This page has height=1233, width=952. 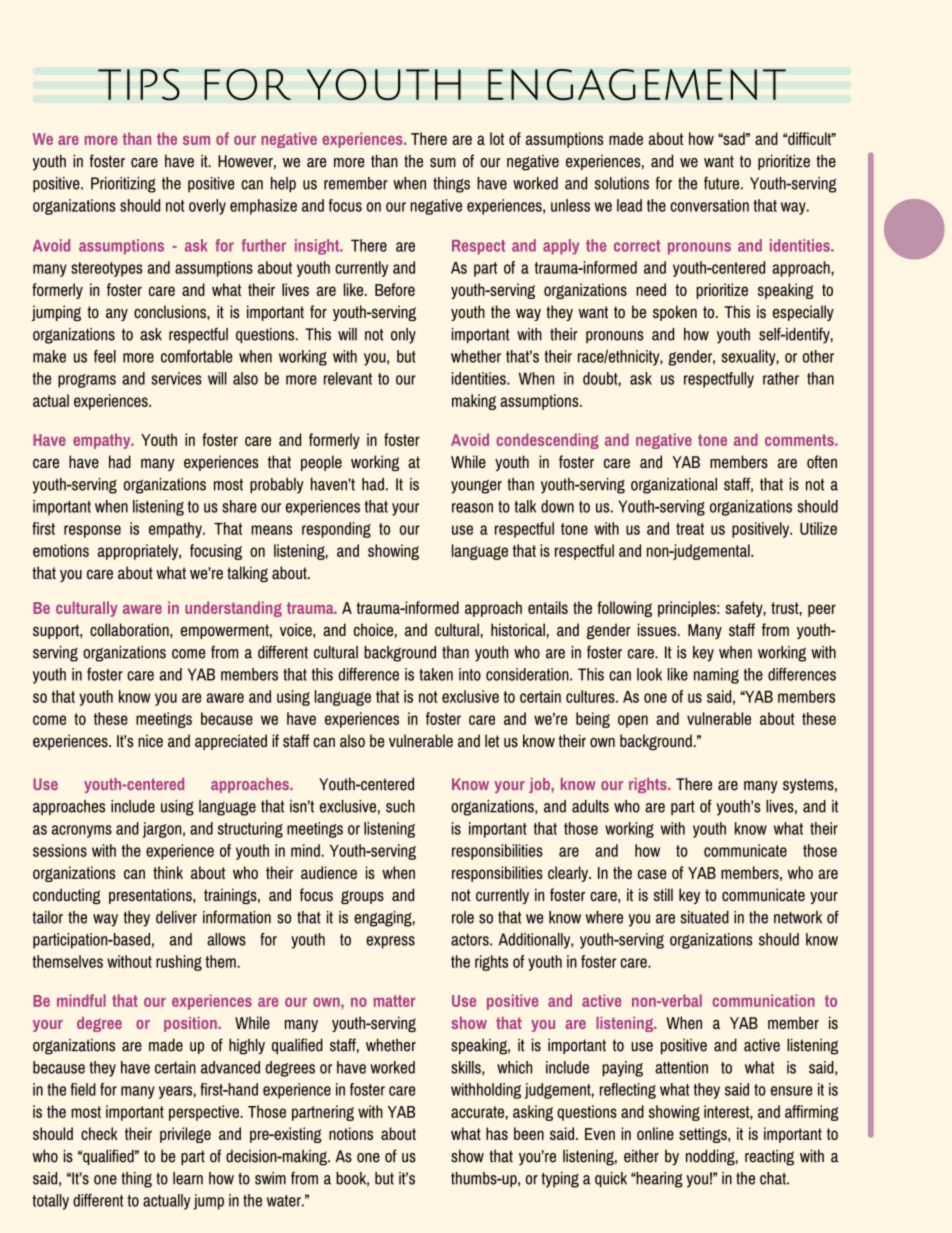 What do you see at coordinates (497, 138) in the page?
I see `lot` at bounding box center [497, 138].
